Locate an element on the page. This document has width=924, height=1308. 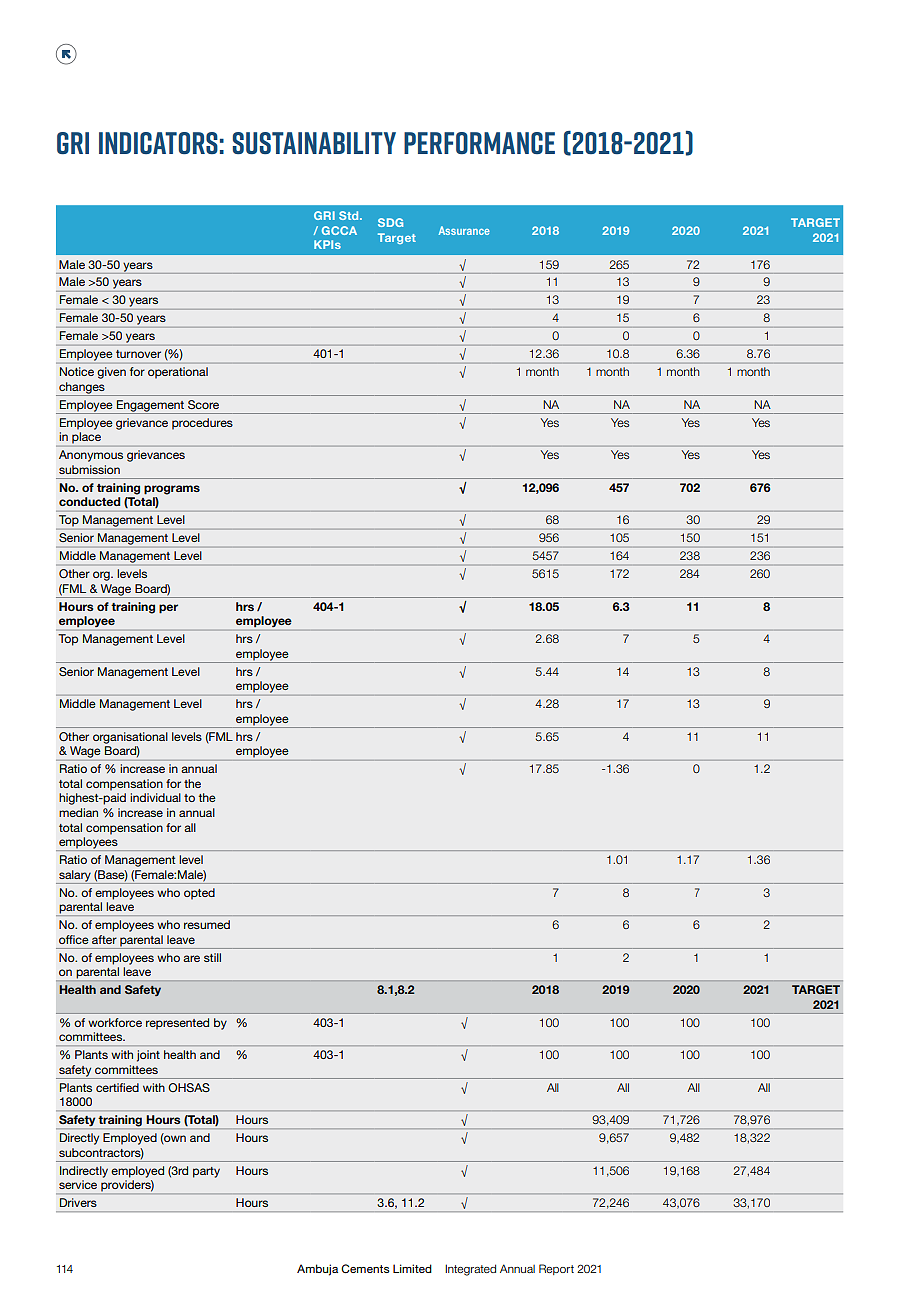
individual is located at coordinates (155, 797).
